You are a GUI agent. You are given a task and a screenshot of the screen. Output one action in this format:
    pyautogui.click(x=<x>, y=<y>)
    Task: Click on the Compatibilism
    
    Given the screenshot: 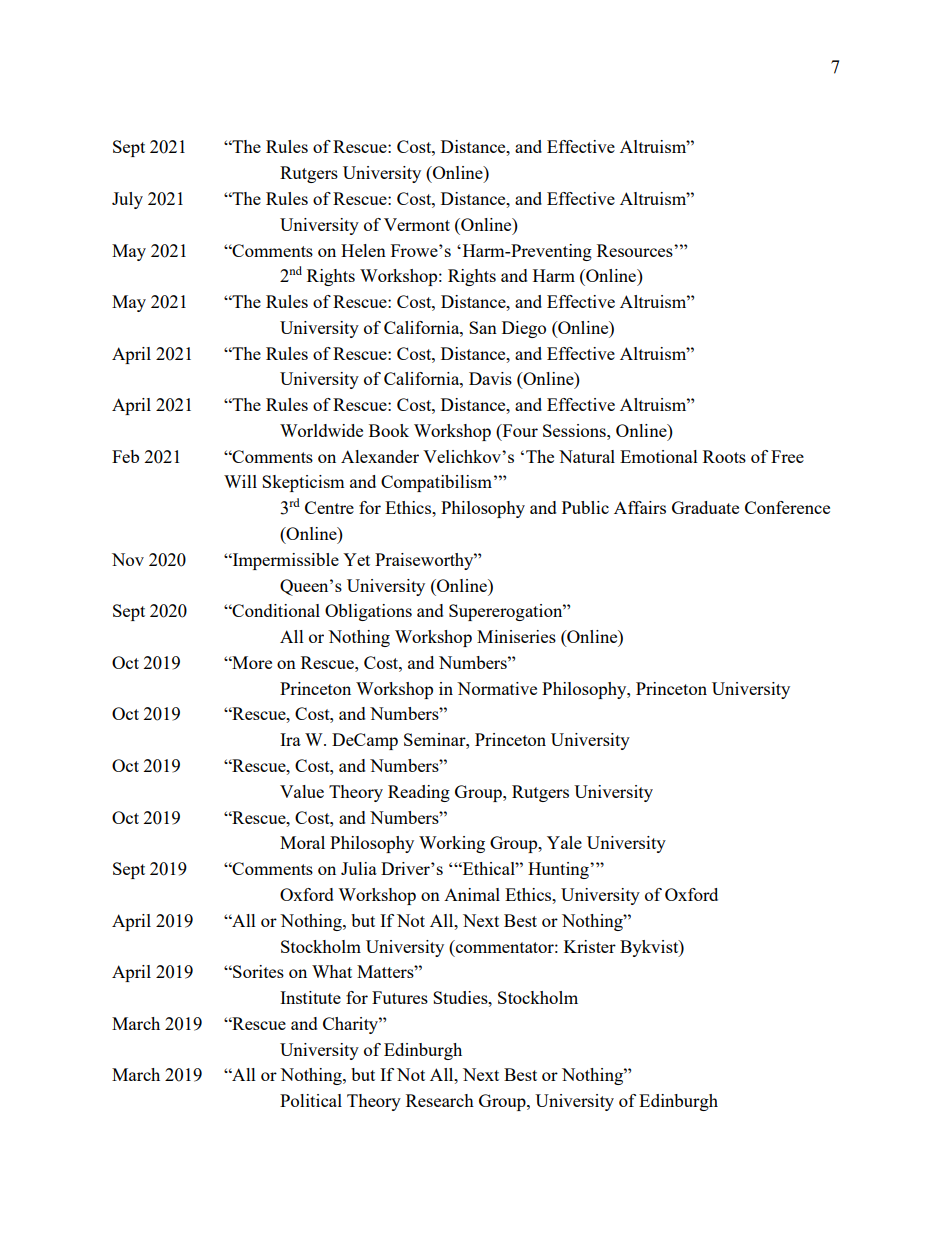 What is the action you would take?
    pyautogui.click(x=436, y=483)
